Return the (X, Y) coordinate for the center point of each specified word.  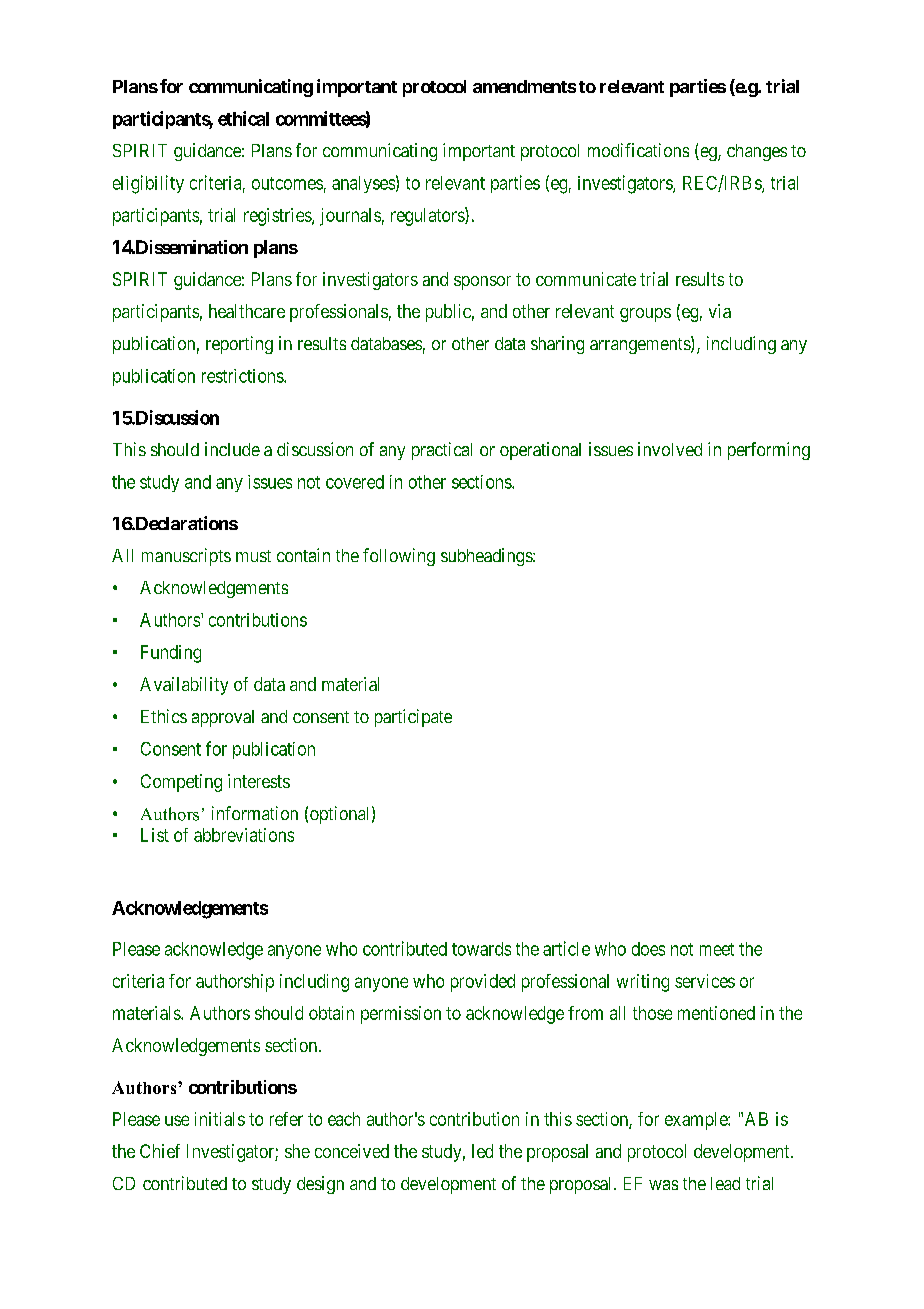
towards (481, 949)
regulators (428, 216)
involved (670, 449)
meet (717, 949)
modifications (638, 150)
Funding (171, 654)
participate (413, 718)
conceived (352, 1151)
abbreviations (244, 835)
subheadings (487, 557)
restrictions (243, 376)
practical (442, 451)
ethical (243, 118)
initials (220, 1119)
